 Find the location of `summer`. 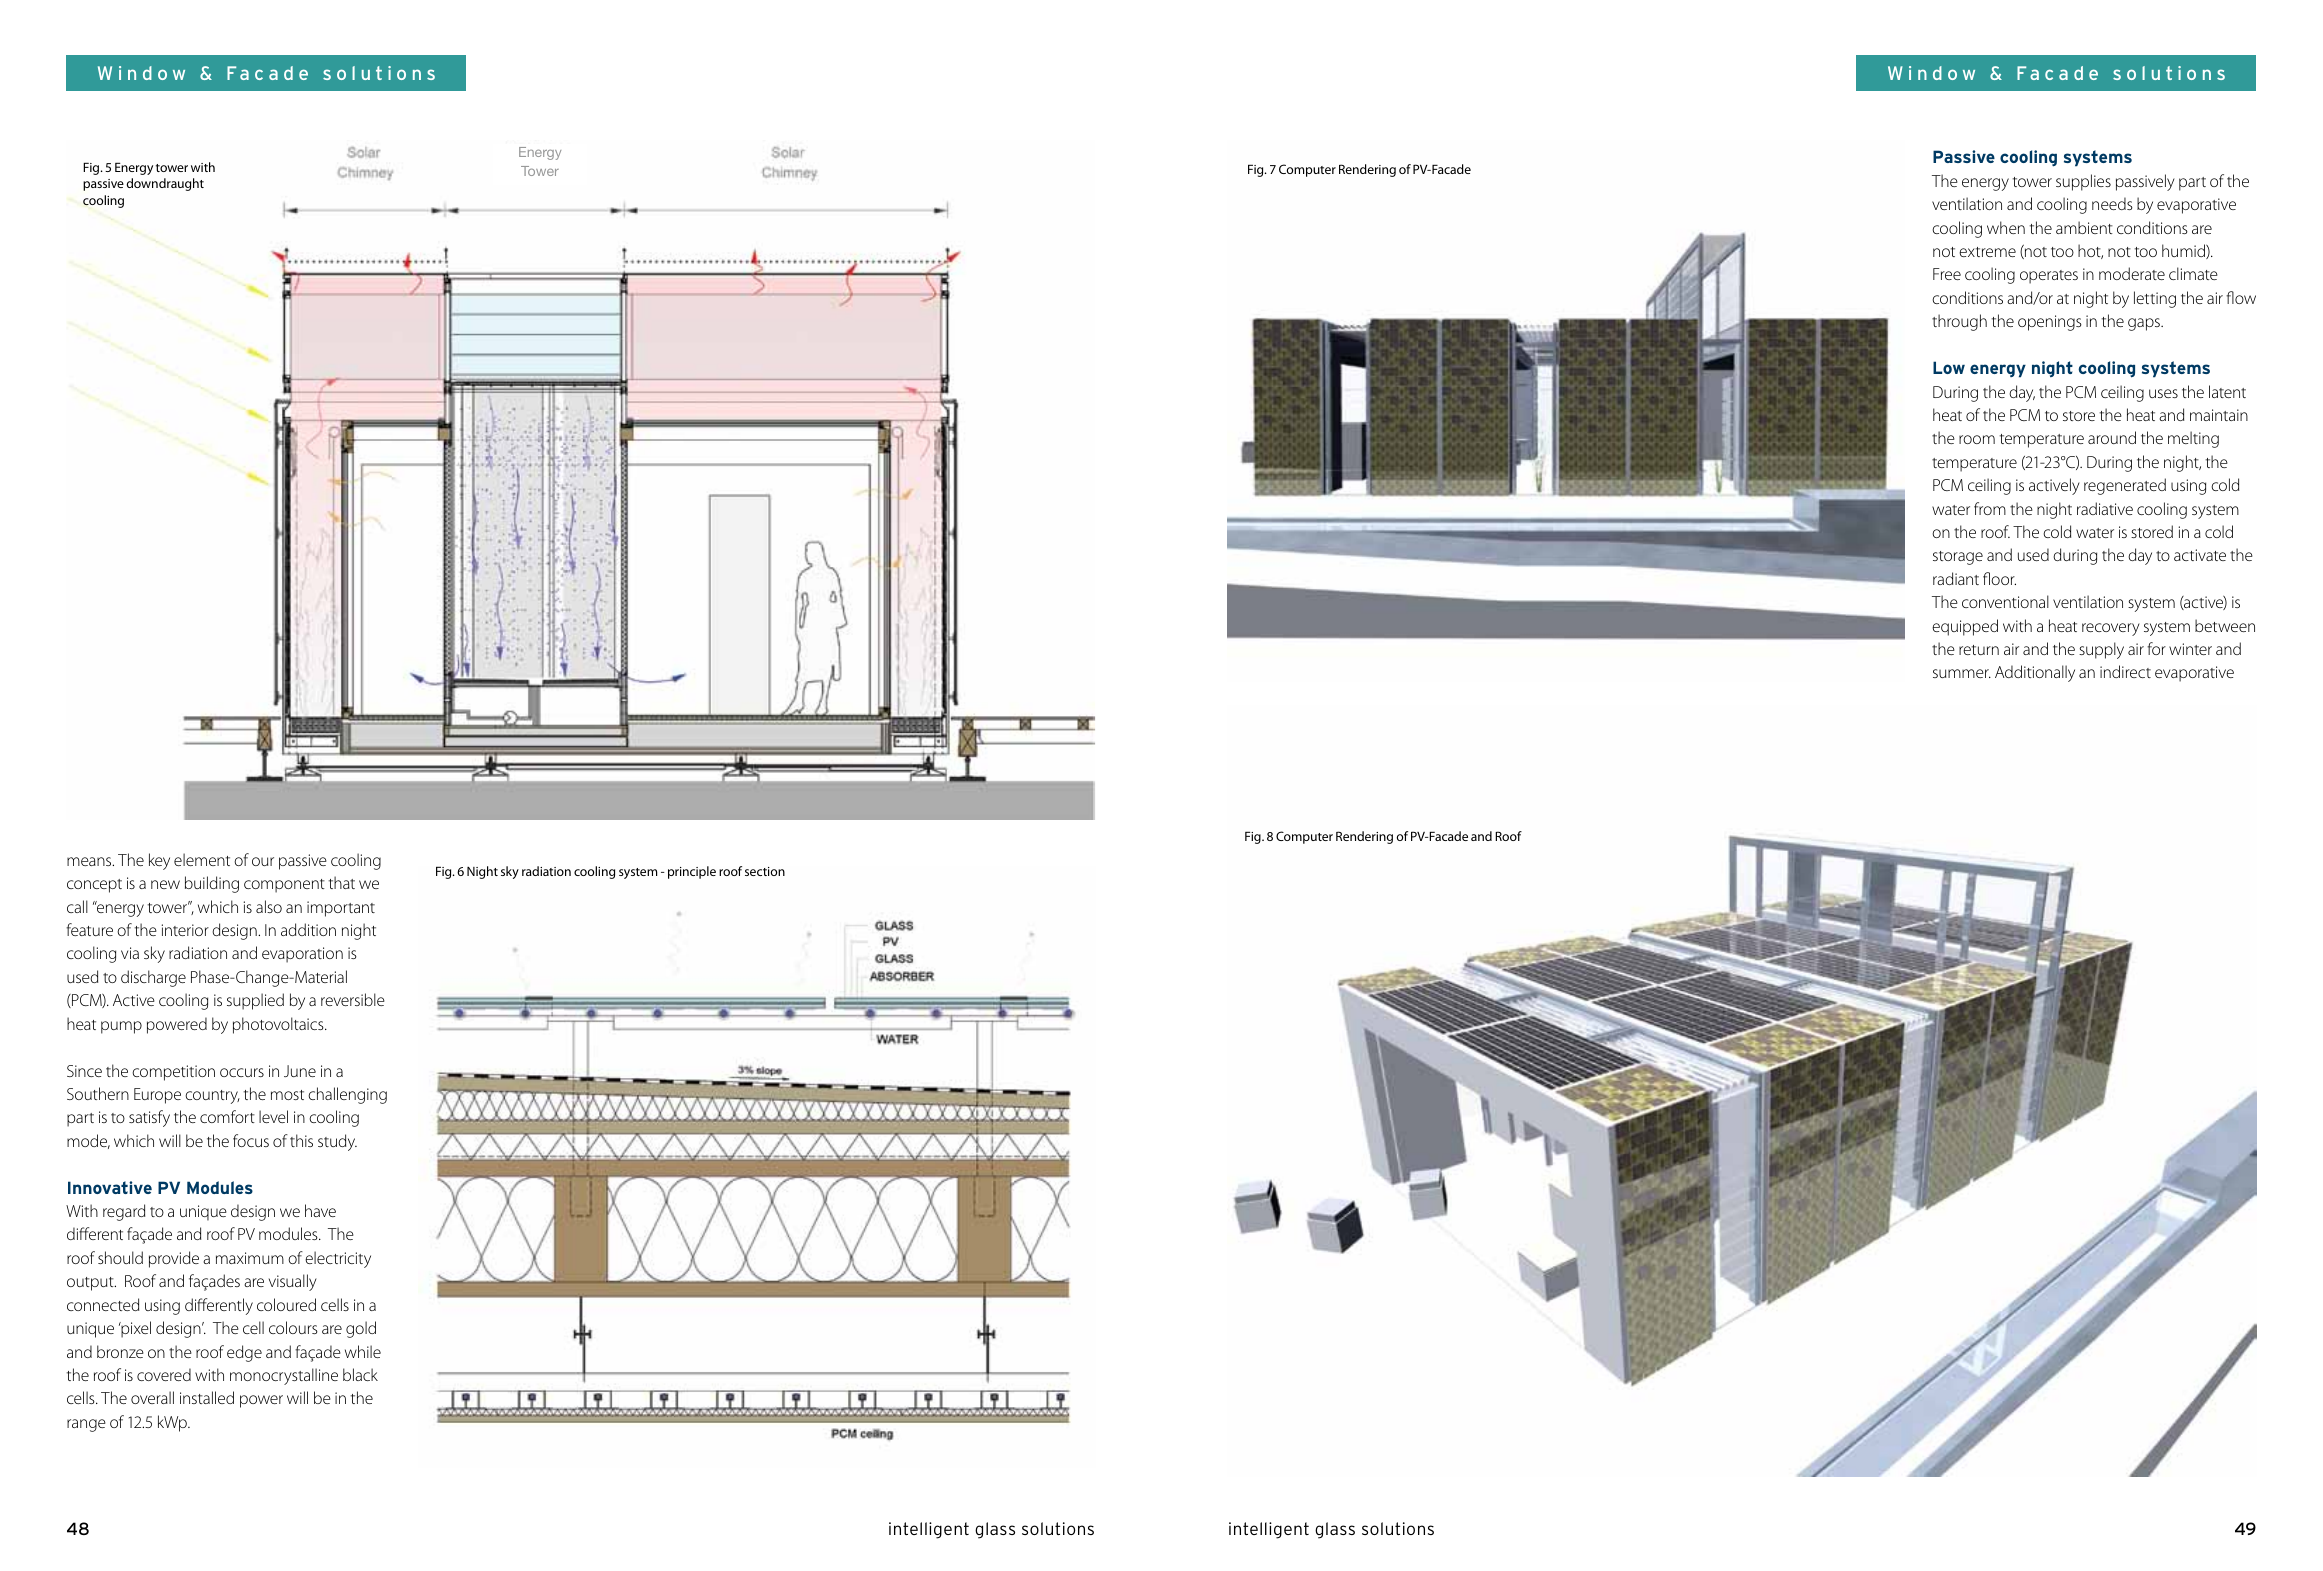

summer is located at coordinates (1962, 673).
